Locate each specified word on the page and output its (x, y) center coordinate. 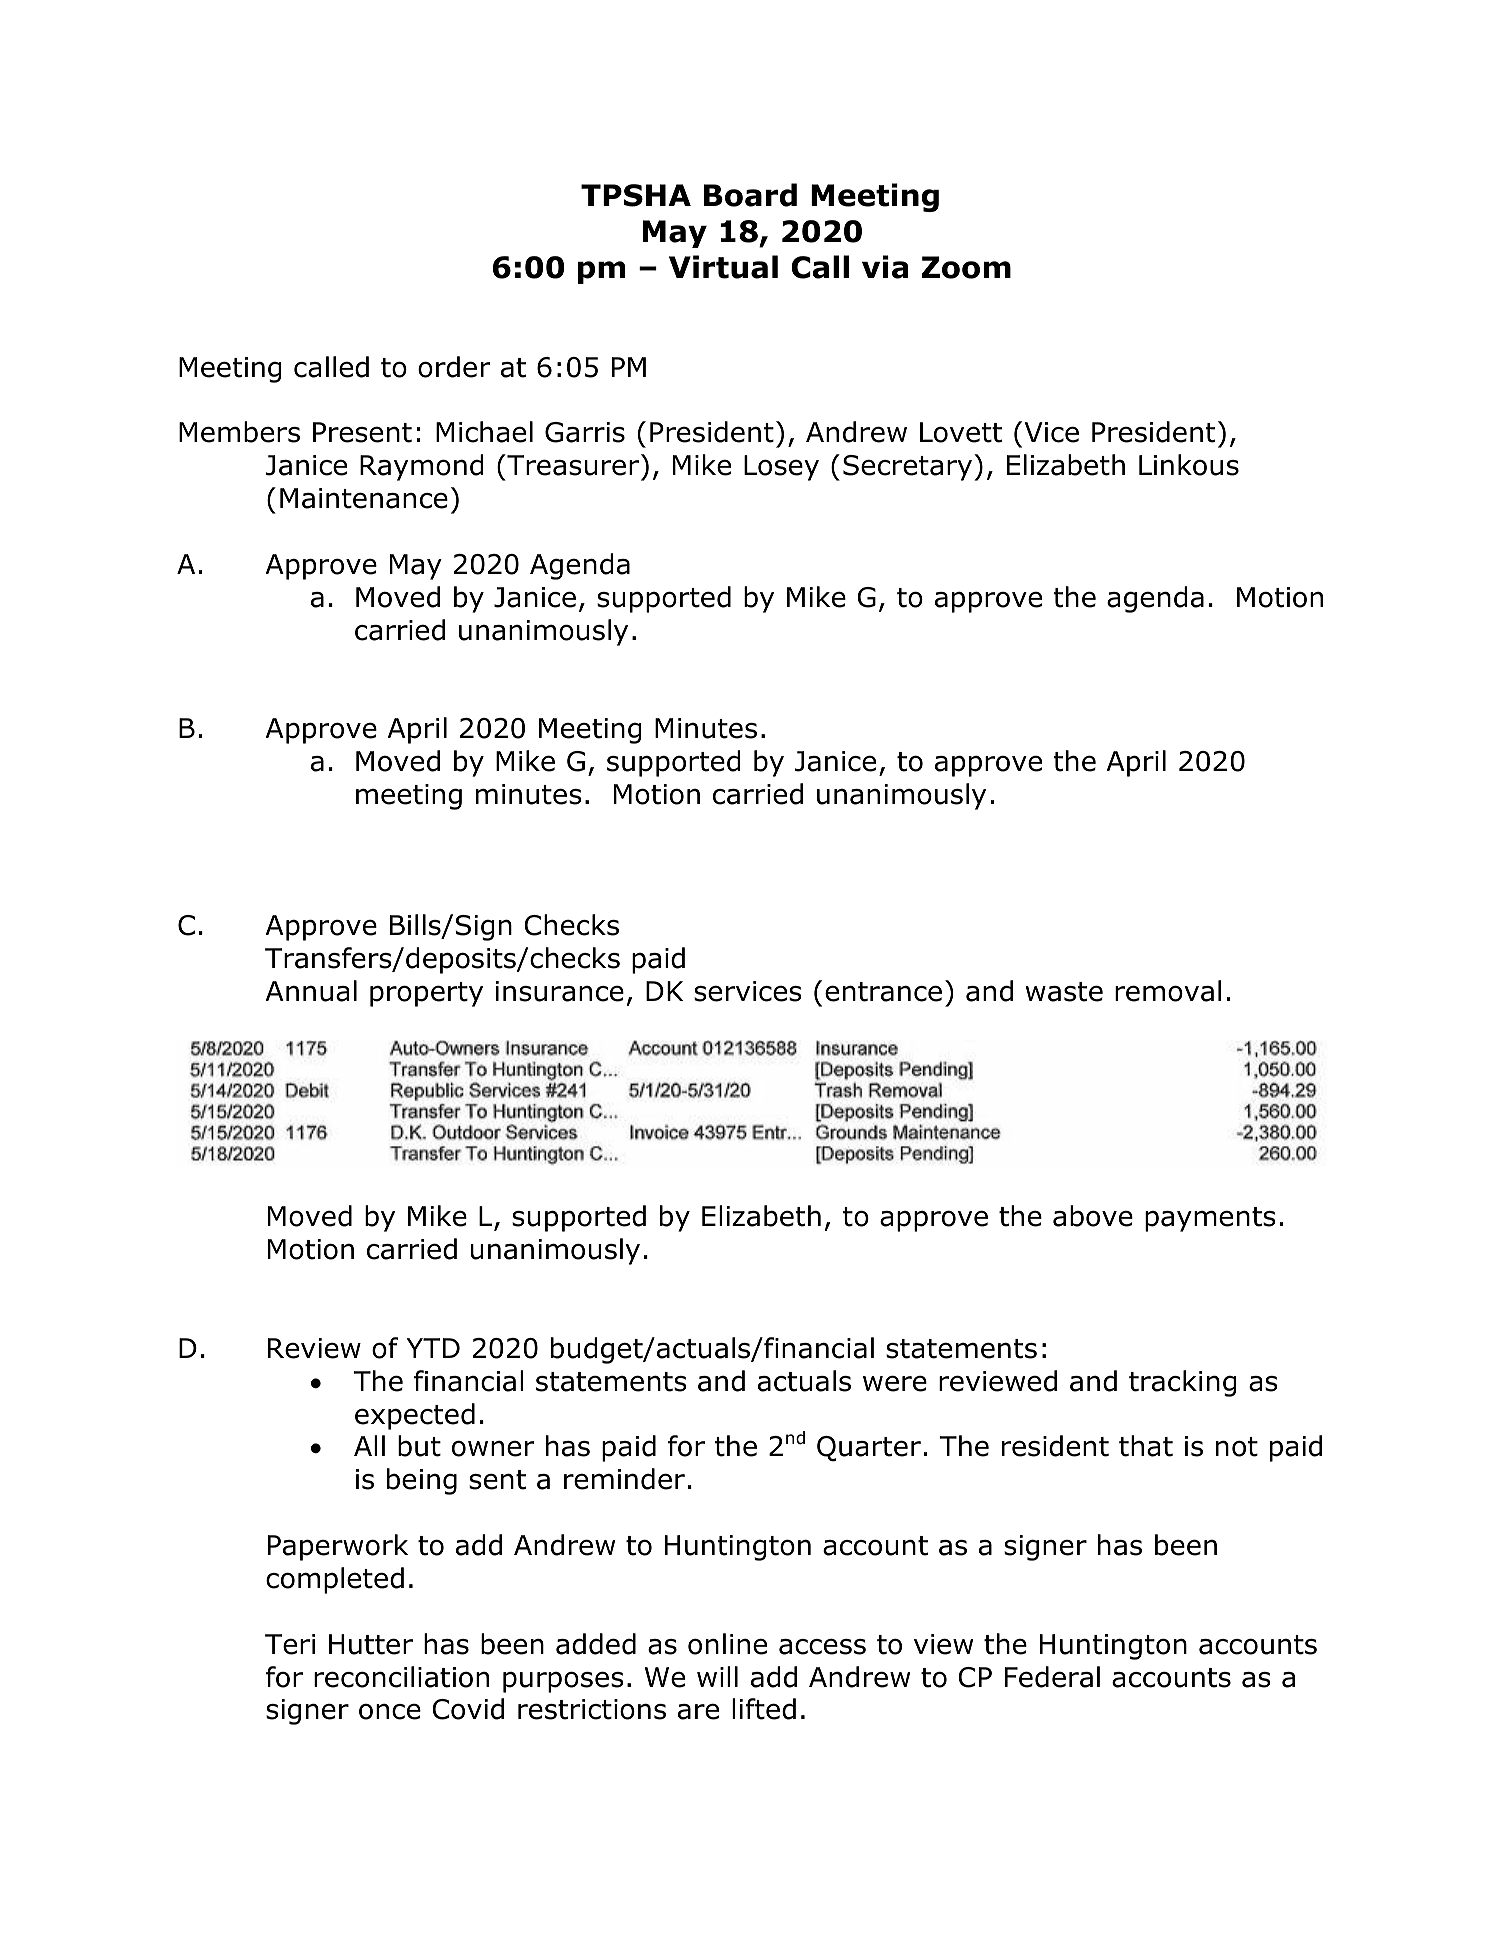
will (717, 1676)
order (454, 367)
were (895, 1383)
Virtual (723, 267)
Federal (1052, 1677)
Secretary (909, 467)
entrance (883, 992)
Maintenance (364, 498)
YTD (433, 1348)
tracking (1183, 1383)
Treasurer (572, 465)
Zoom (966, 267)
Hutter (371, 1644)
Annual (311, 991)
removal (1168, 991)
